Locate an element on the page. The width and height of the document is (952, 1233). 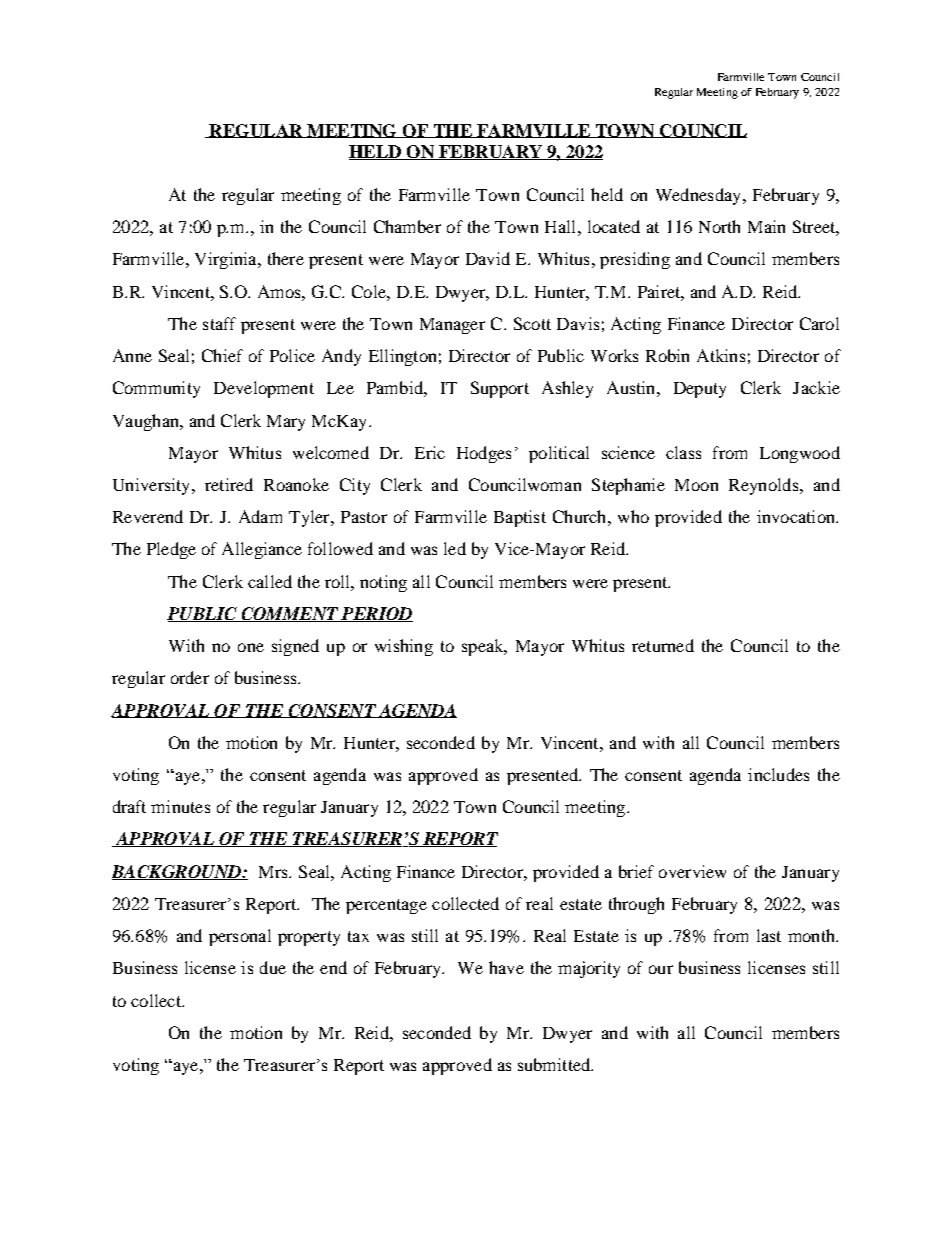
due is located at coordinates (273, 967).
